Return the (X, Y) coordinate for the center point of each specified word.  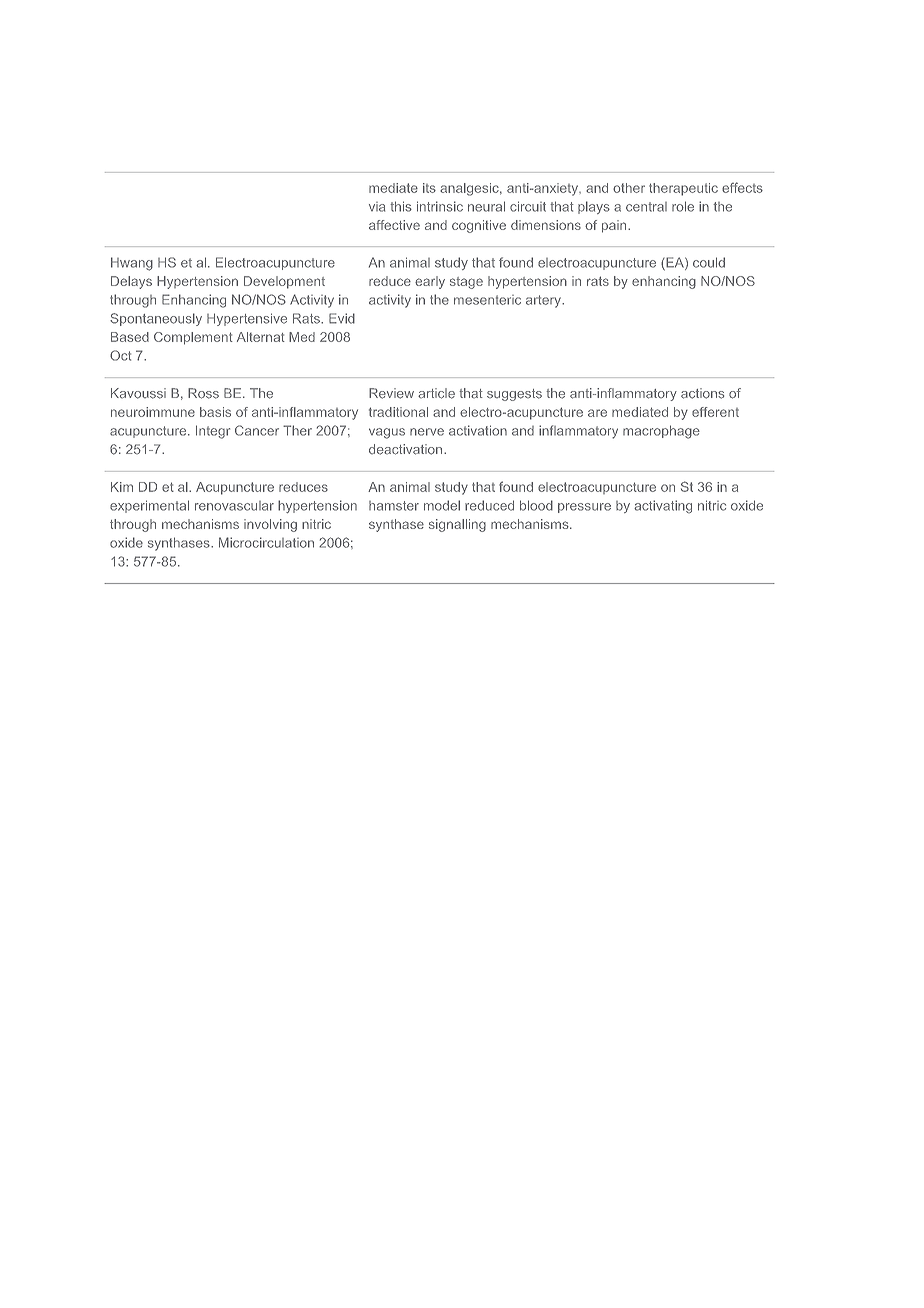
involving (270, 525)
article (436, 393)
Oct (120, 355)
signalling (457, 525)
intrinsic (440, 206)
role (683, 206)
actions (702, 393)
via (377, 207)
